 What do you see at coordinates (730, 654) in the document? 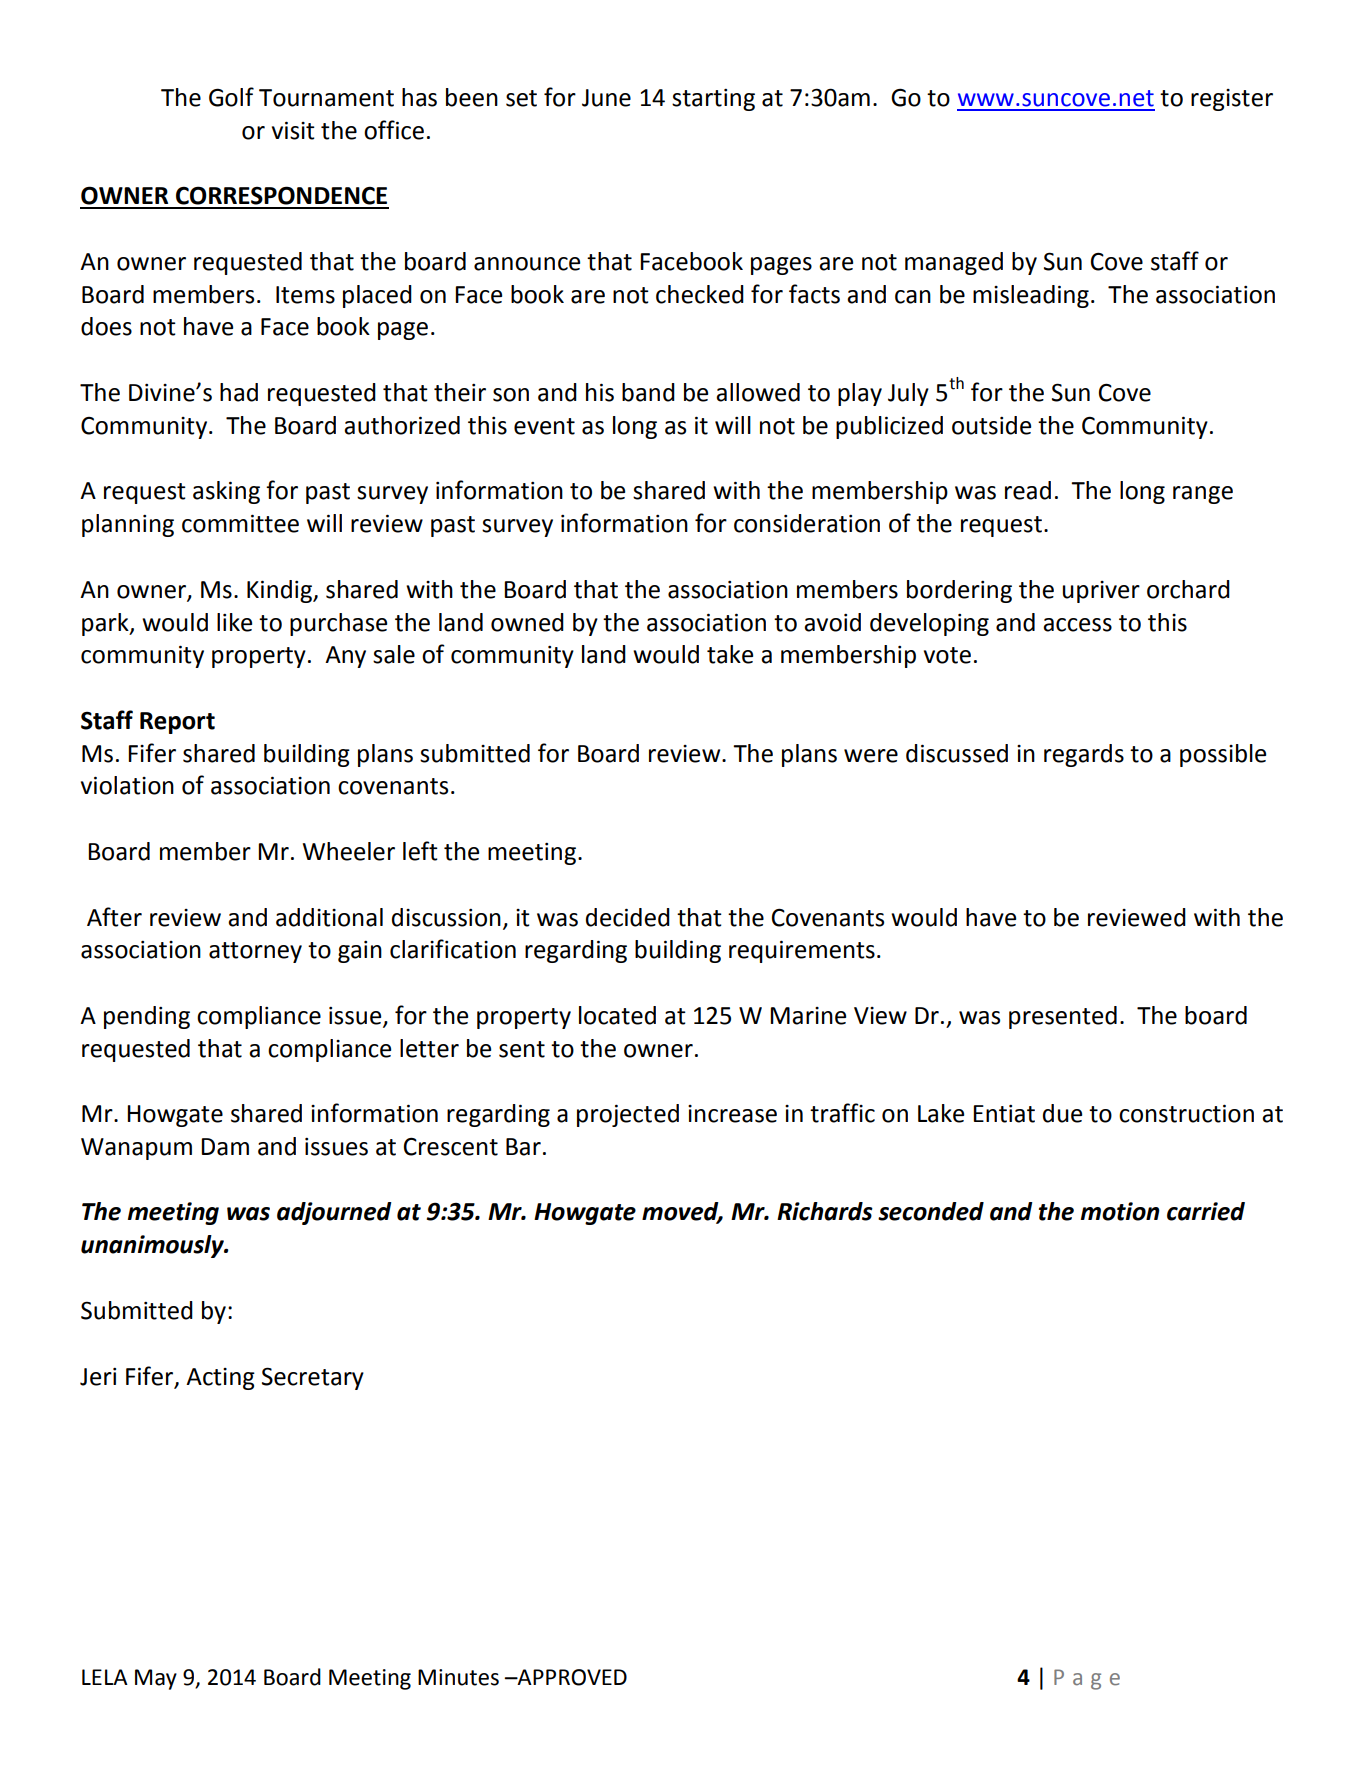
I see `take` at bounding box center [730, 654].
